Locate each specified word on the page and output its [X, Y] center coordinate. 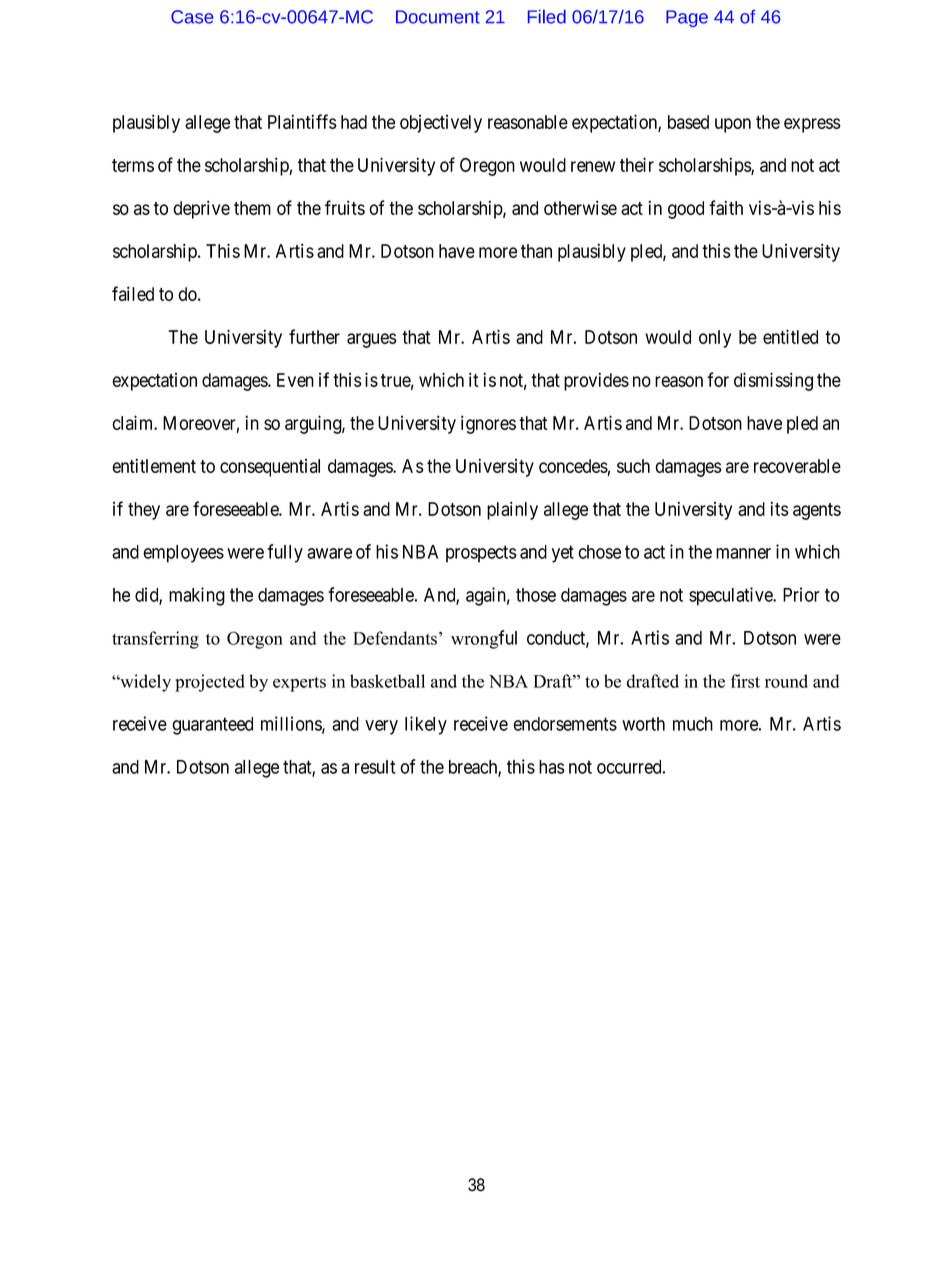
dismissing [773, 381]
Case [192, 17]
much [693, 724]
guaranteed [212, 726]
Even [295, 380]
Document [438, 17]
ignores [488, 424]
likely [426, 725]
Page [687, 18]
